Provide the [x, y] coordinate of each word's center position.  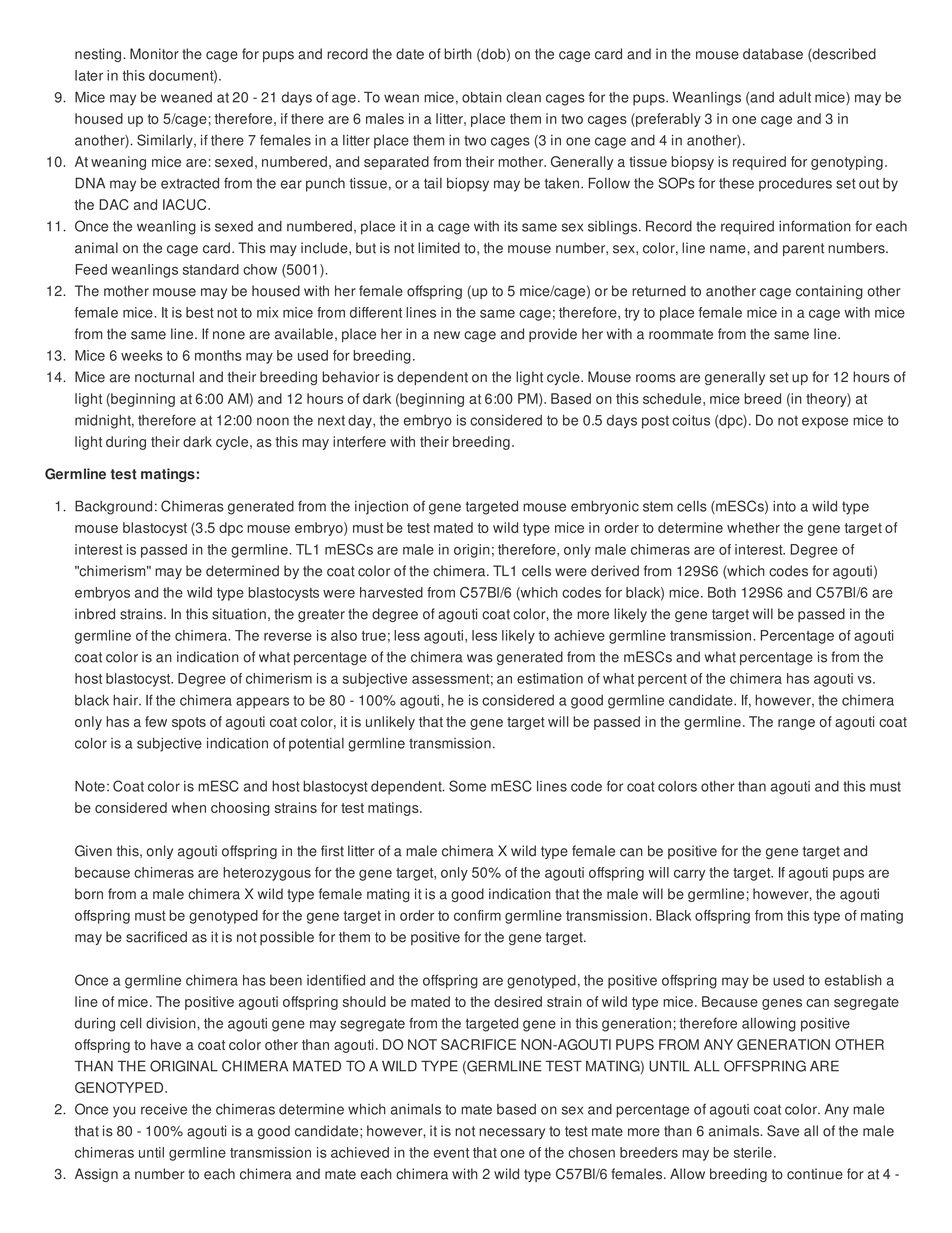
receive [164, 1109]
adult [795, 97]
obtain [482, 97]
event [451, 1153]
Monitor [154, 54]
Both [722, 592]
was [480, 658]
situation [239, 614]
